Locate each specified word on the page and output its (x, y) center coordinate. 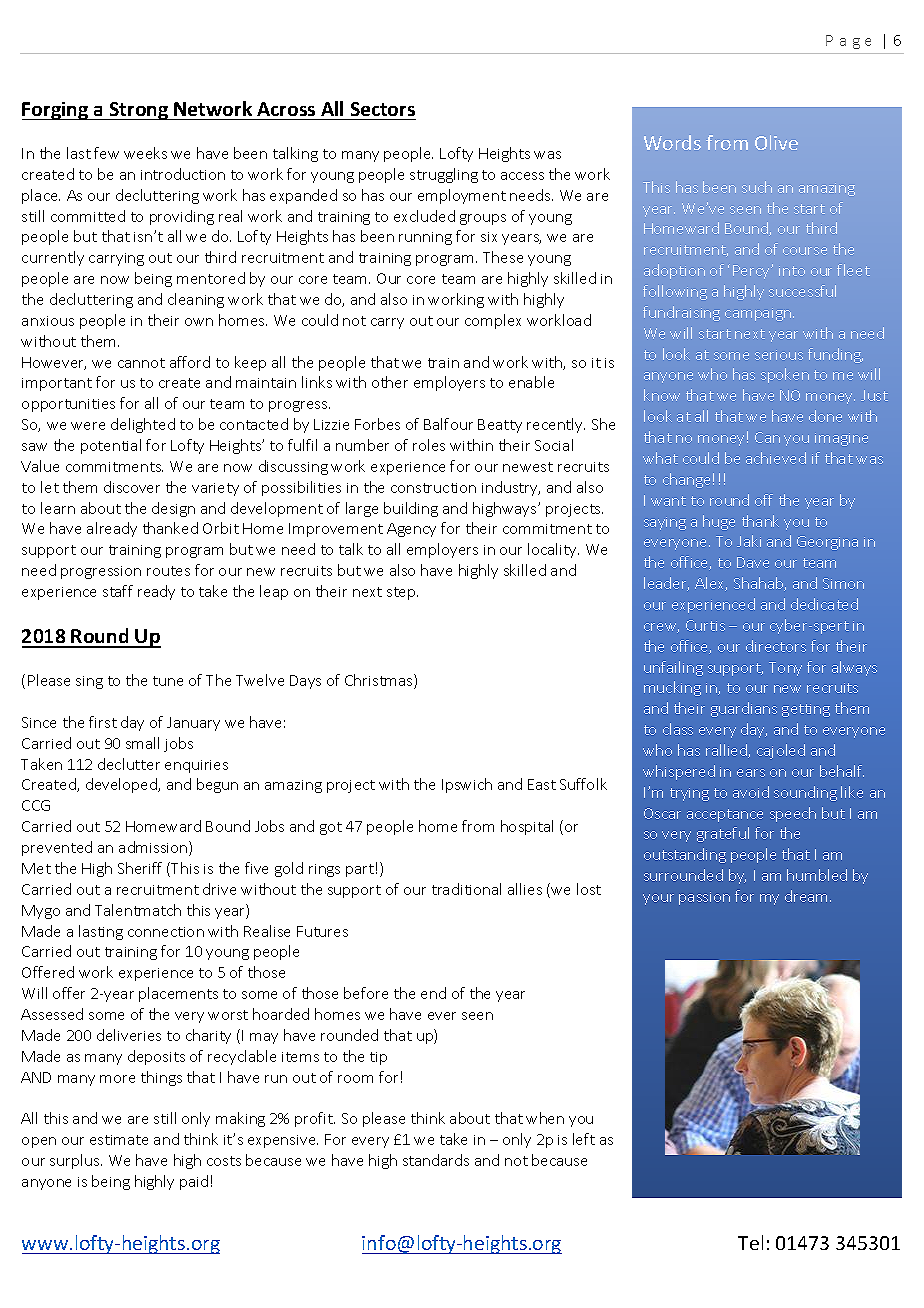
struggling (444, 175)
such (757, 187)
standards (436, 1160)
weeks (145, 153)
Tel (750, 1242)
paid (194, 1182)
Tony (785, 669)
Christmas (380, 681)
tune (168, 681)
